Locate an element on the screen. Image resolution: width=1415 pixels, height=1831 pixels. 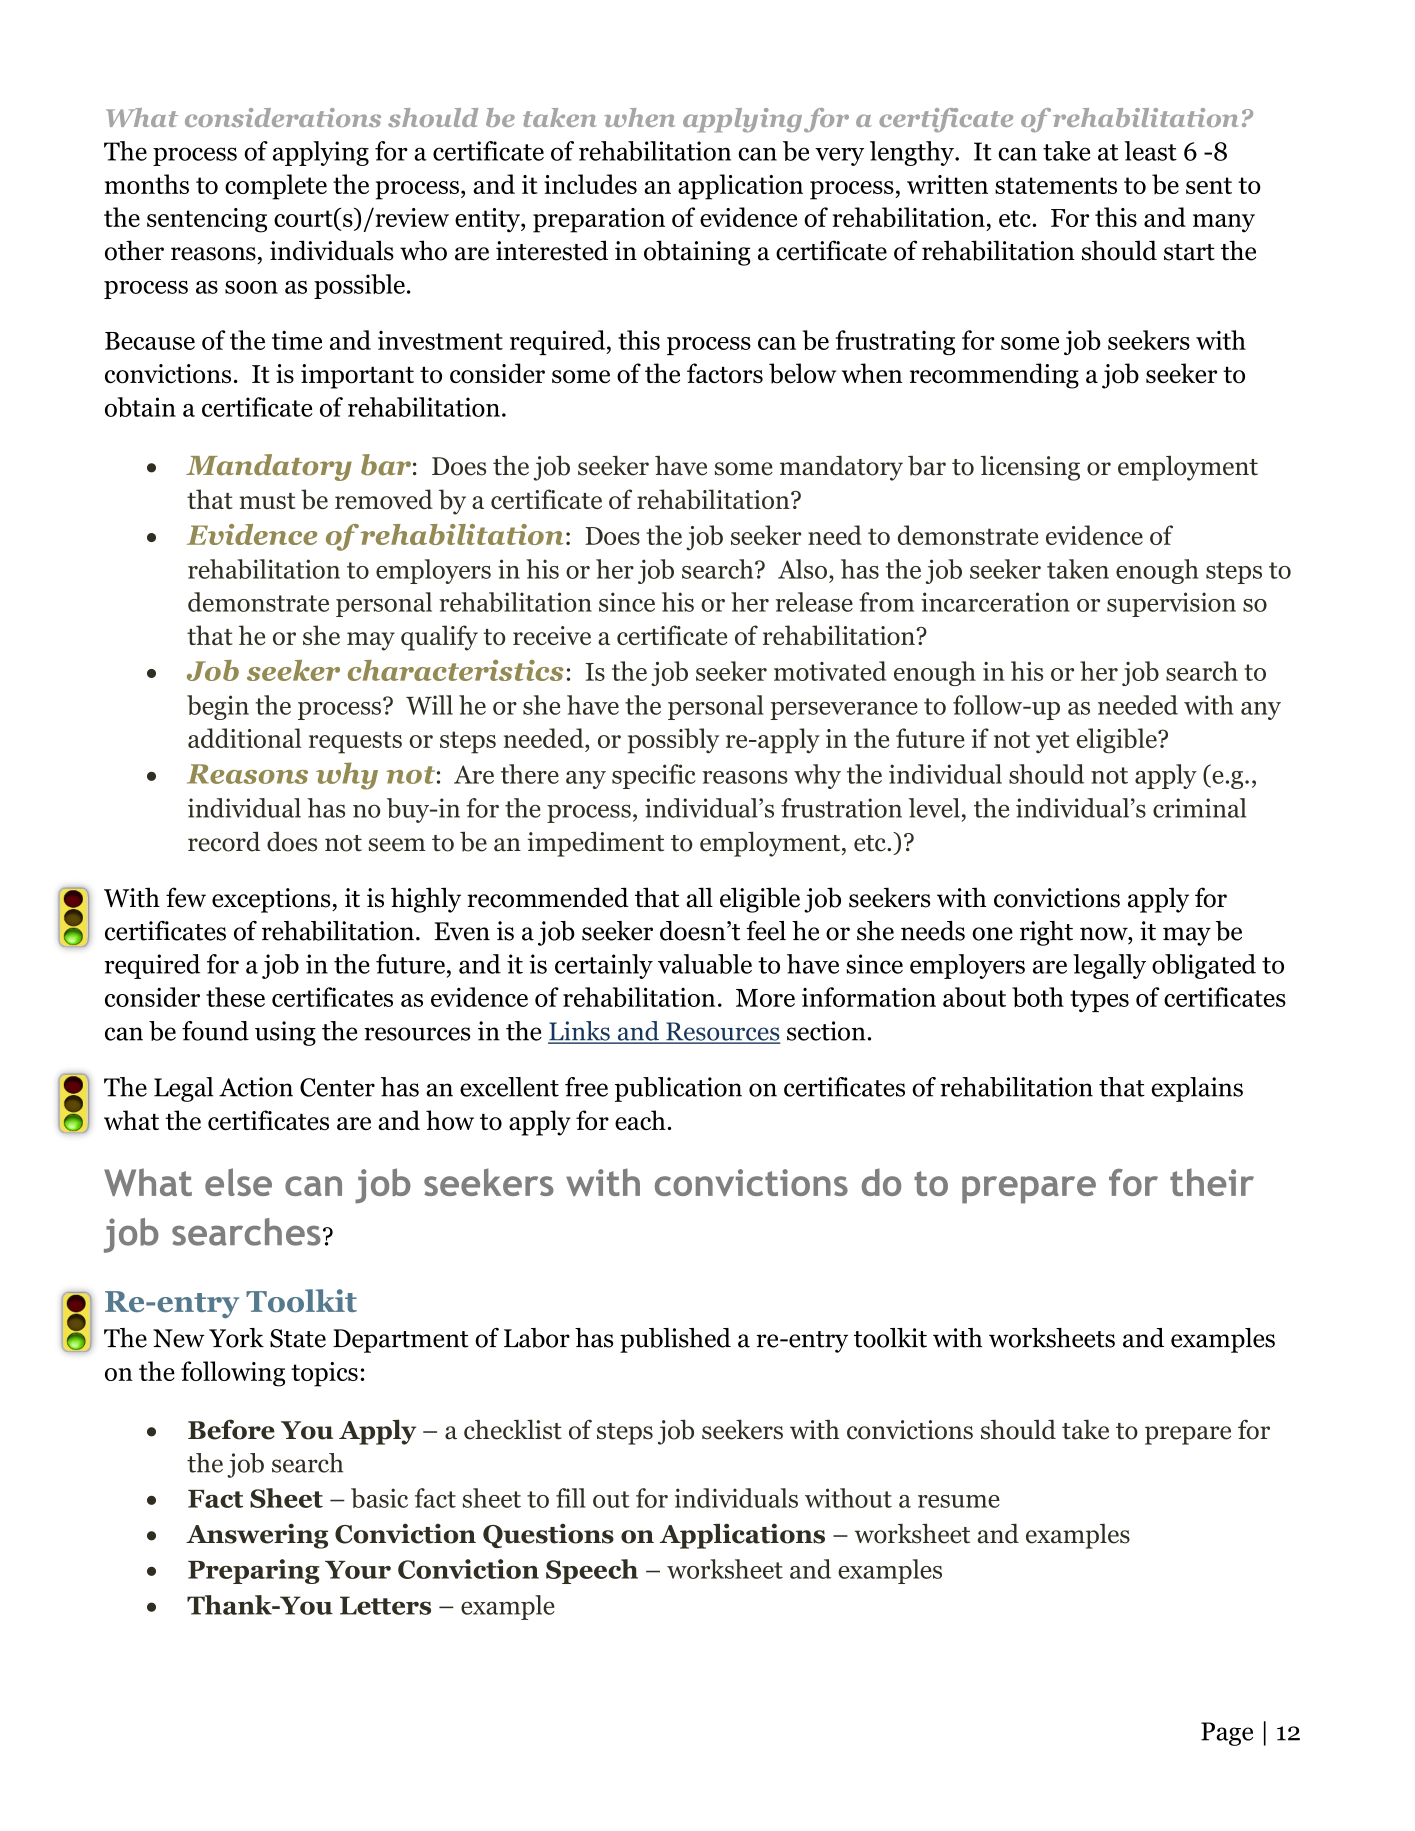
complete is located at coordinates (276, 187).
